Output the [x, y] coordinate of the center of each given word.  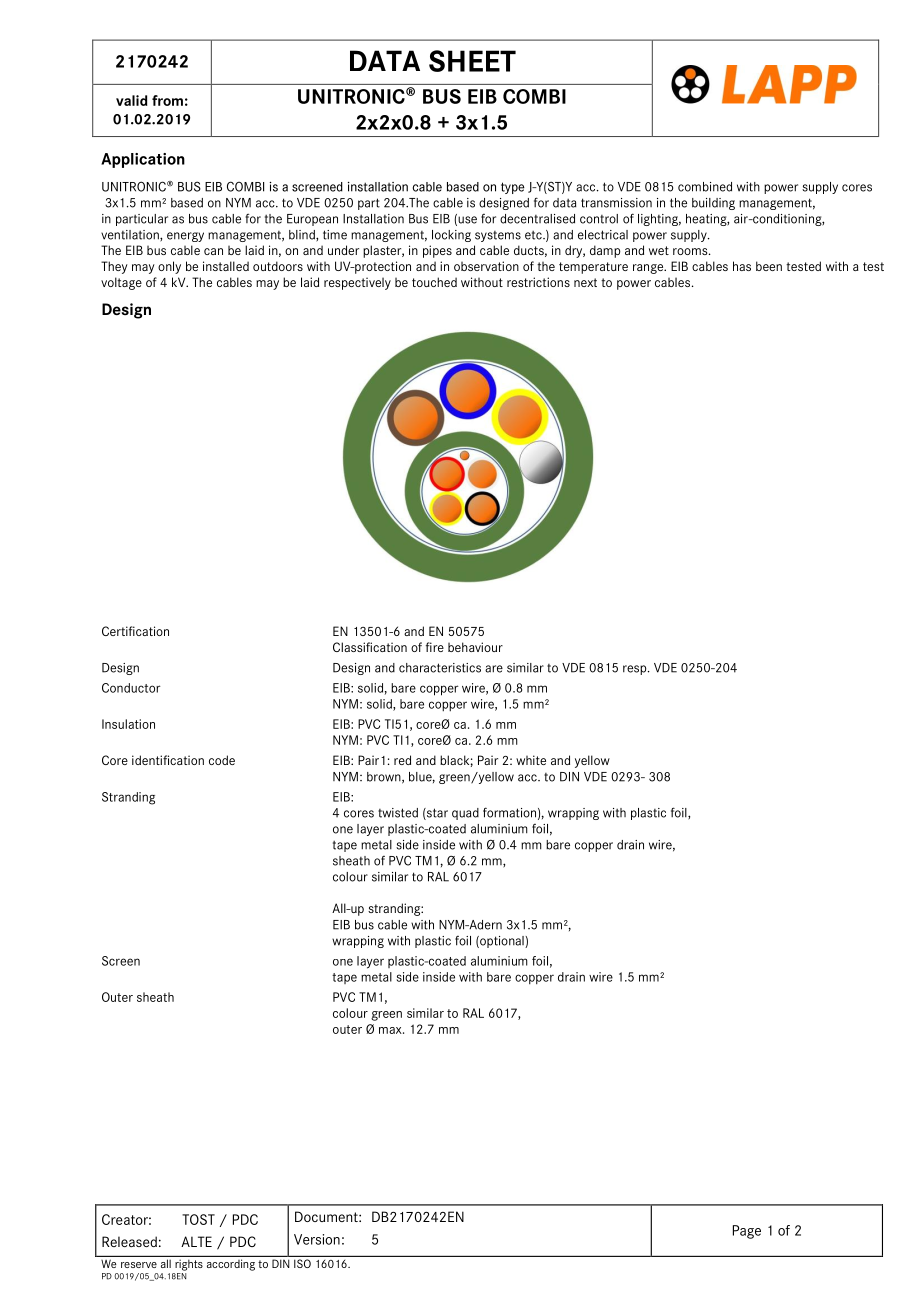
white [531, 760]
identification [168, 760]
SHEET [472, 61]
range [649, 269]
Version [317, 1239]
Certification [135, 631]
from [167, 100]
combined [705, 187]
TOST [198, 1219]
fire [435, 647]
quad [465, 814]
